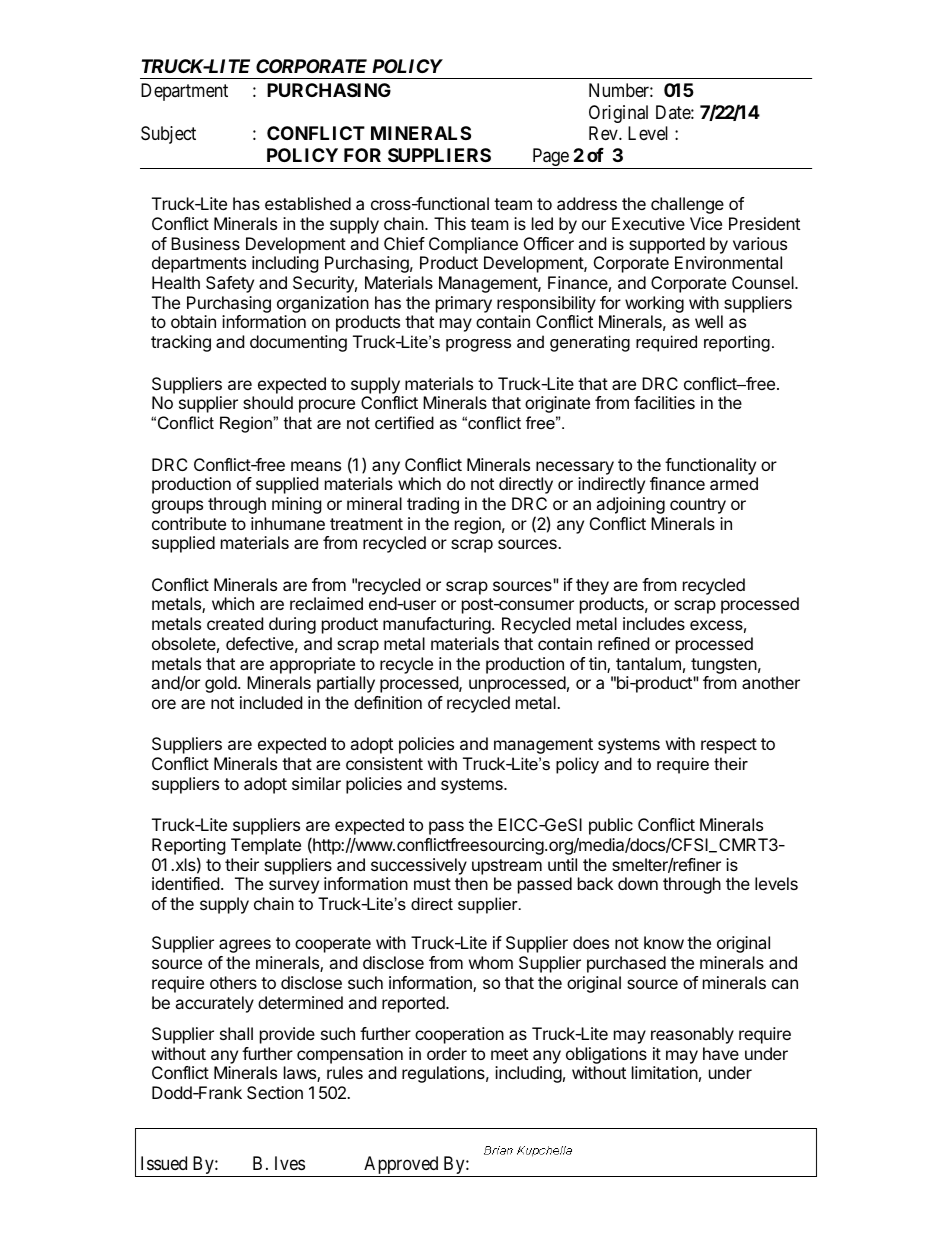 Image resolution: width=952 pixels, height=1233 pixels. I want to click on This, so click(450, 223).
